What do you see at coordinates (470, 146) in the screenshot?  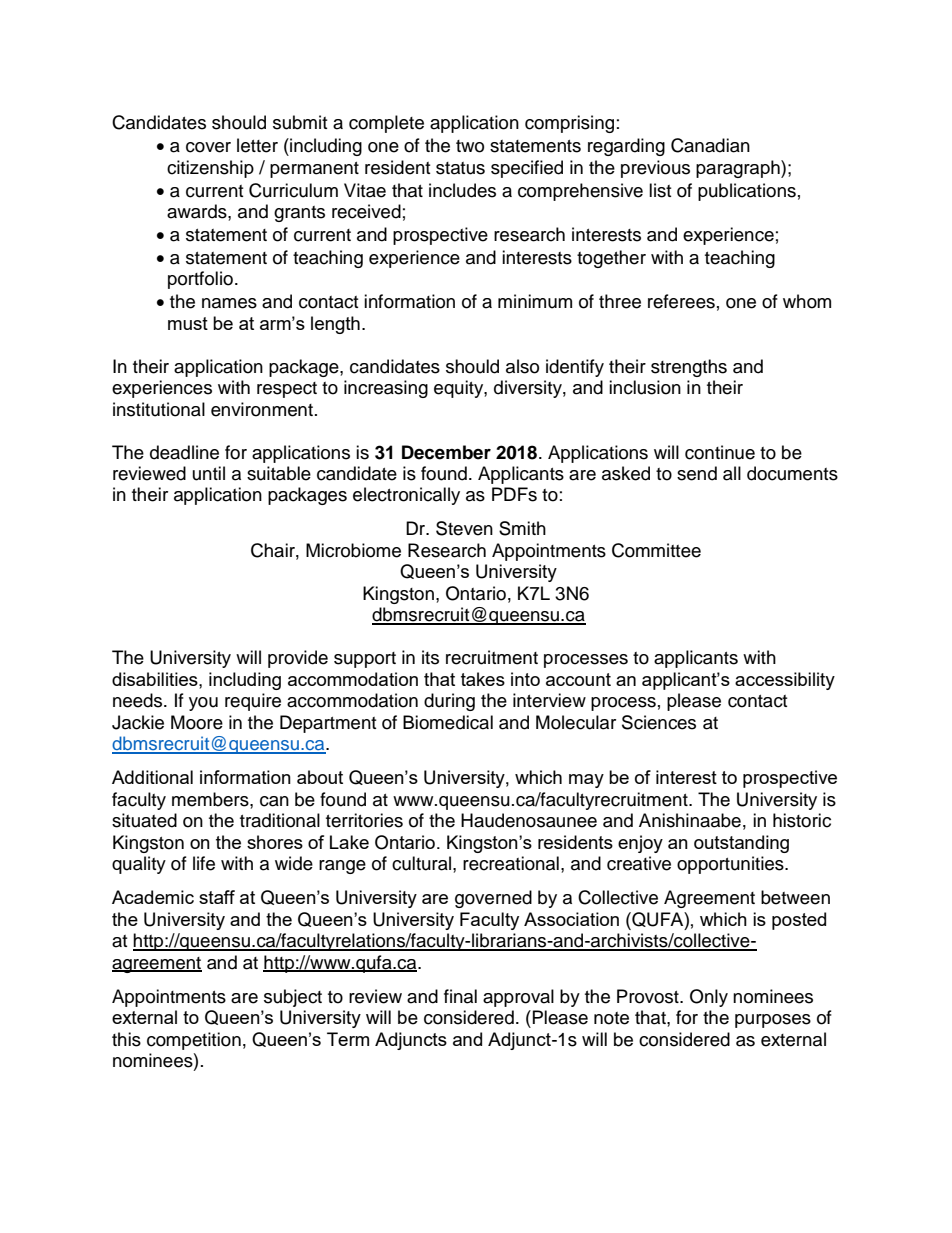 I see `two` at bounding box center [470, 146].
